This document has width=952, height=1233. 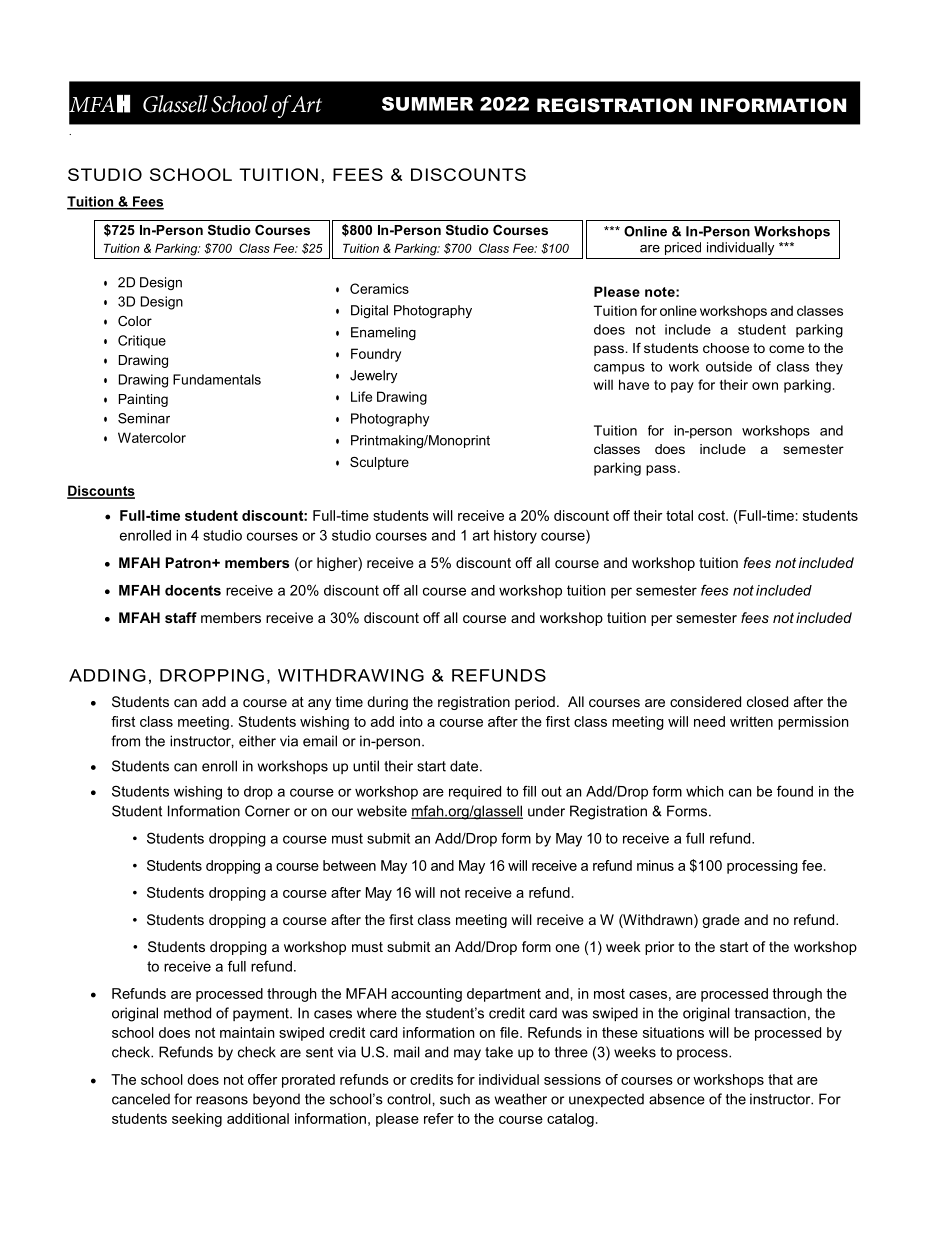 I want to click on Seminar, so click(x=144, y=418).
